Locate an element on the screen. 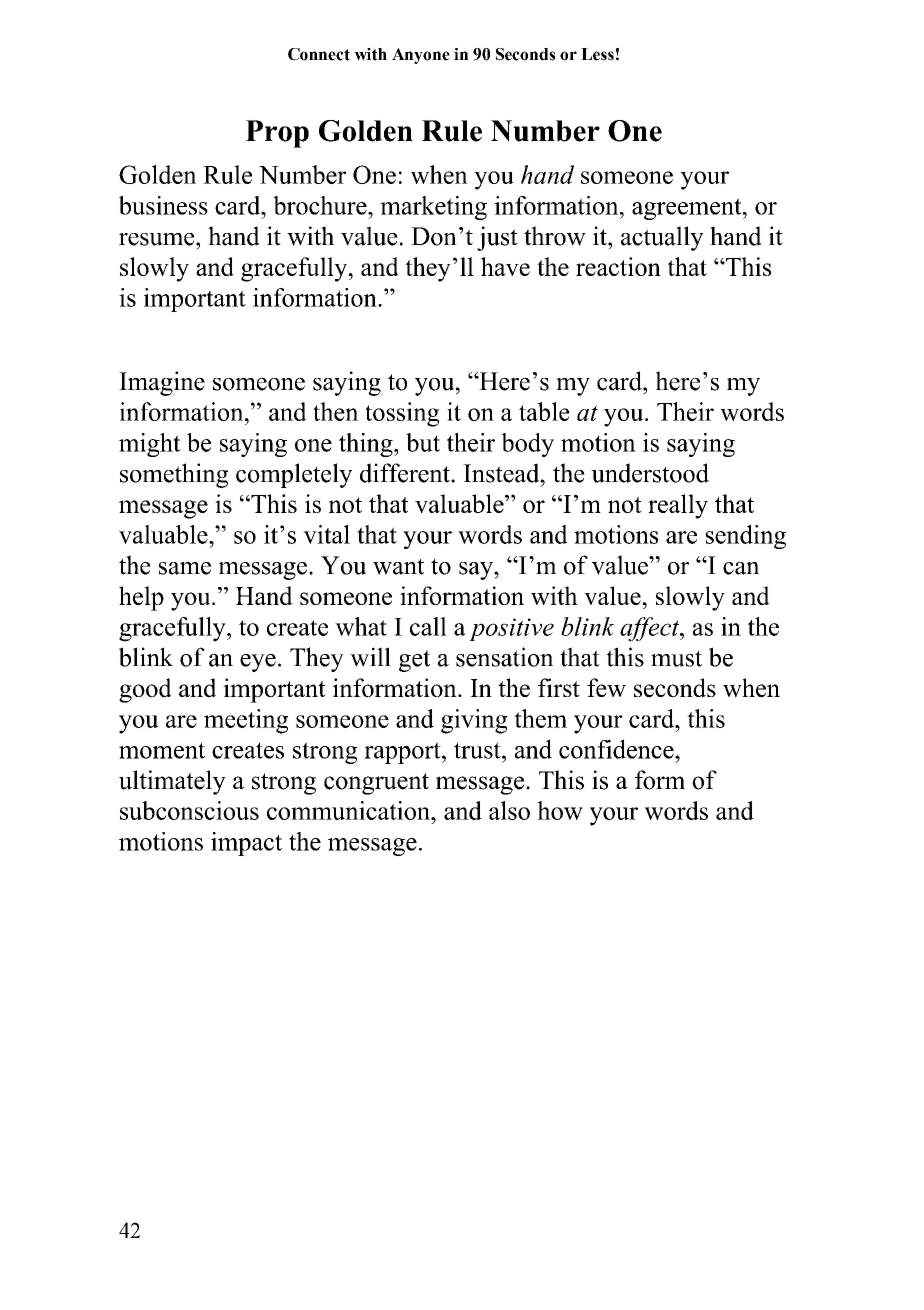 This screenshot has height=1310, width=924. Prop is located at coordinates (277, 134).
